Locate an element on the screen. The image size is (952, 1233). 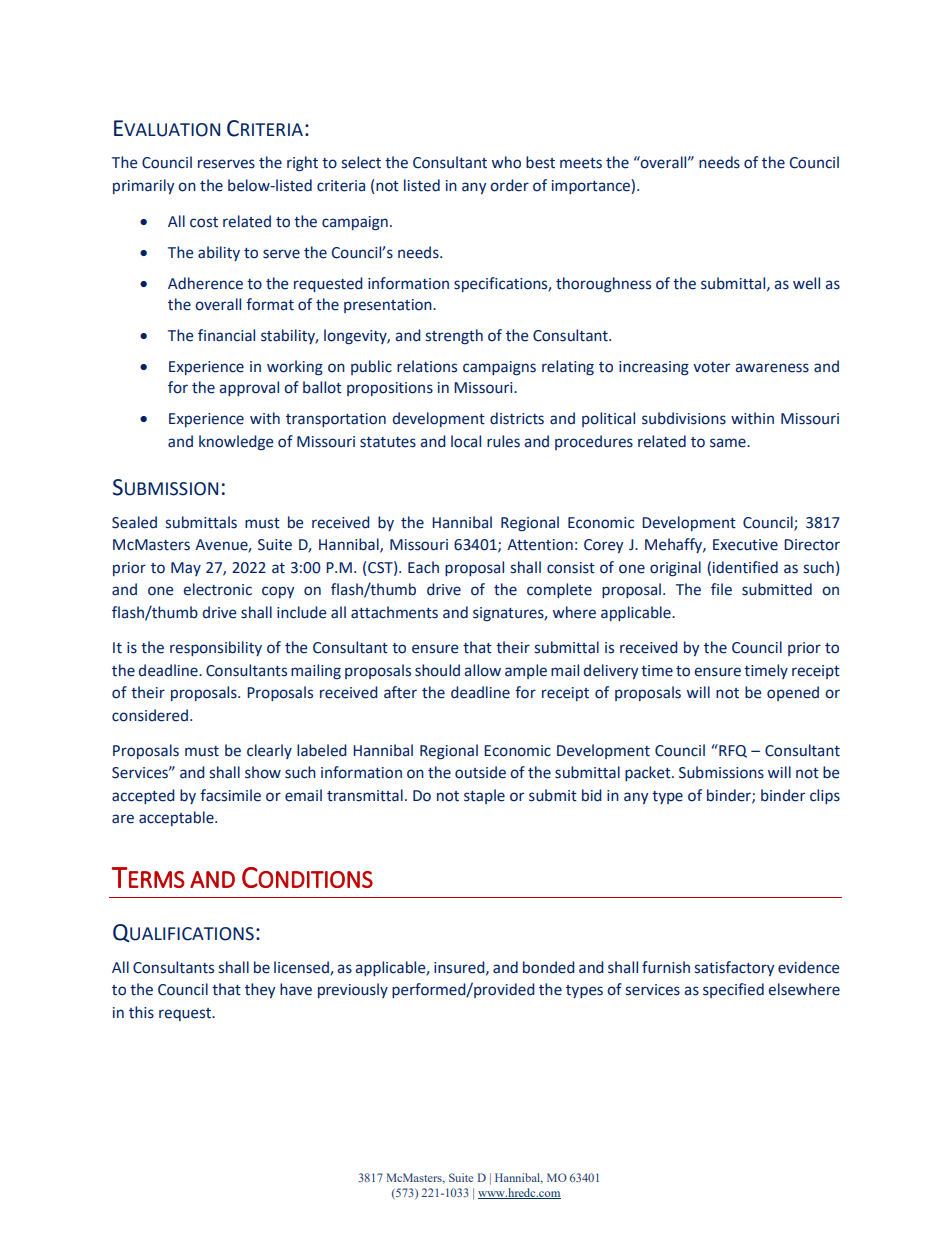
file is located at coordinates (721, 589).
